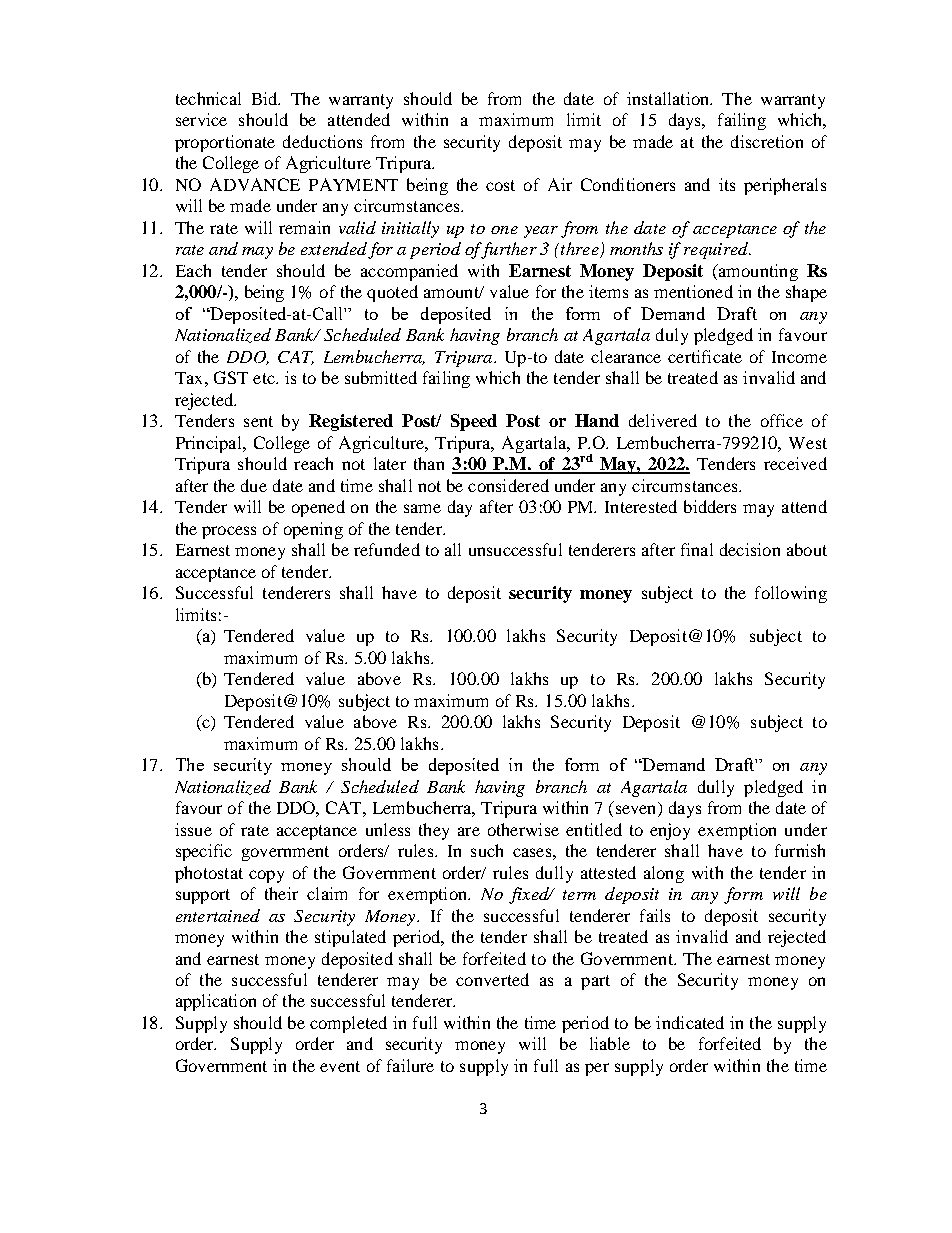  What do you see at coordinates (750, 549) in the image?
I see `decision` at bounding box center [750, 549].
